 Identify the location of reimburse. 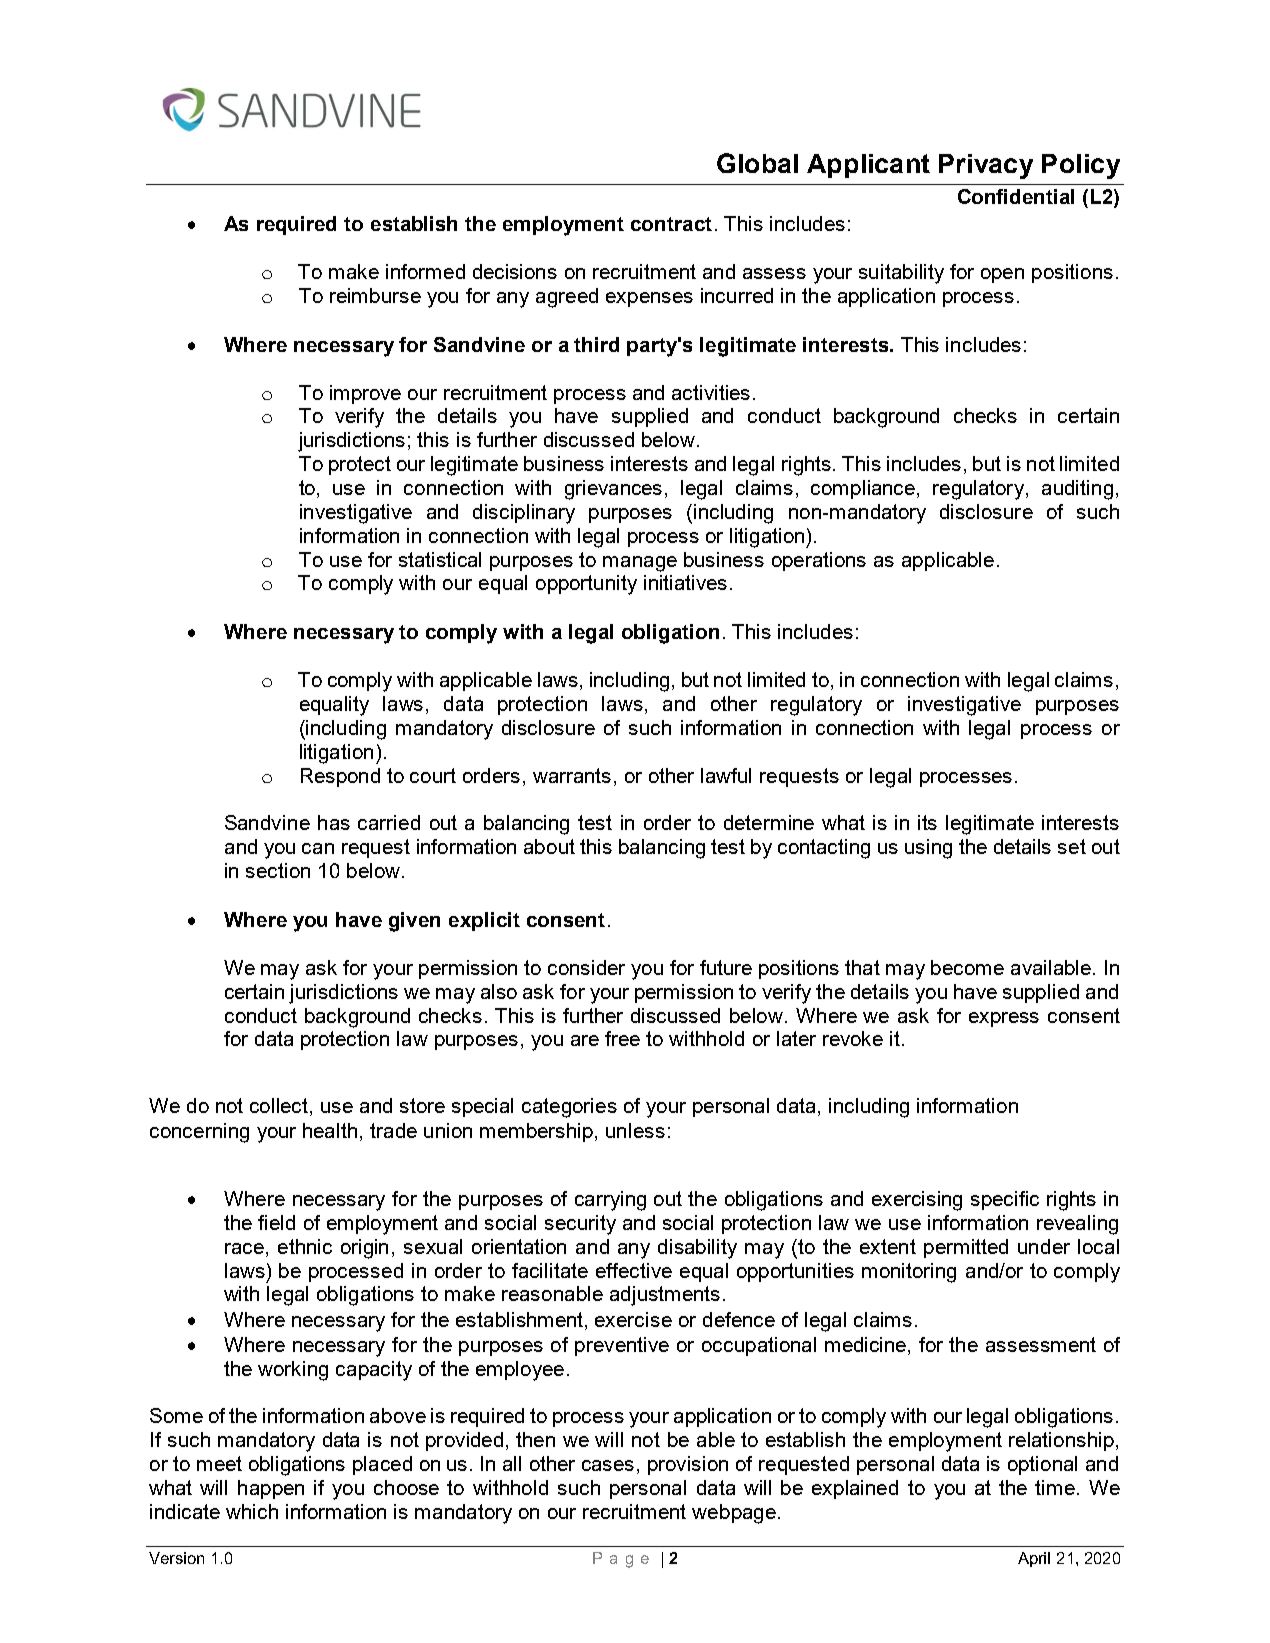
(375, 295).
